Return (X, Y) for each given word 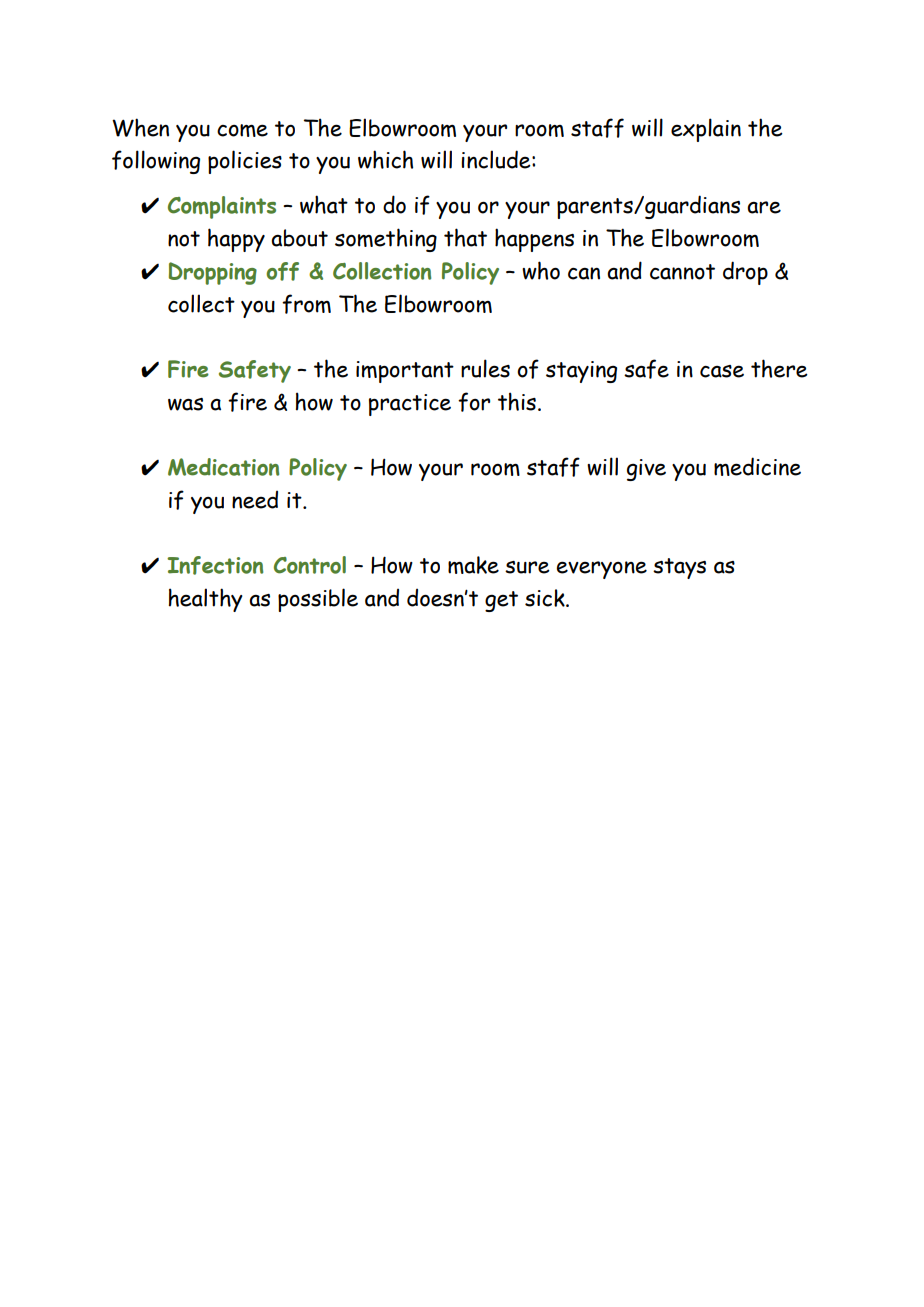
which (385, 159)
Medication (223, 467)
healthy (206, 600)
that (465, 237)
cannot (682, 272)
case (722, 371)
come (242, 130)
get (501, 601)
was (185, 404)
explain (706, 130)
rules (485, 368)
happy (236, 240)
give (646, 470)
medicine (757, 466)
